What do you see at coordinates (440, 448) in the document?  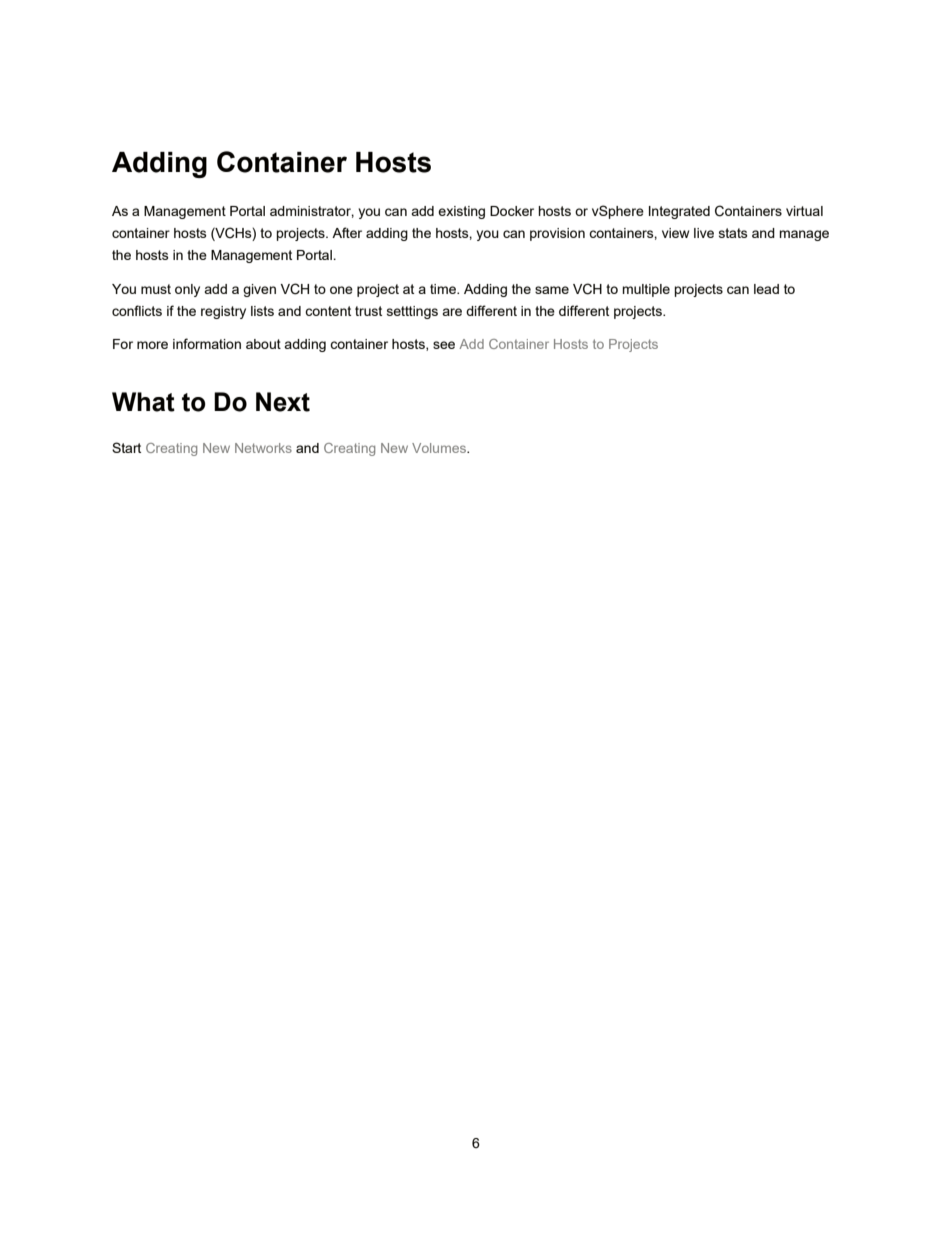 I see `Volumes` at bounding box center [440, 448].
